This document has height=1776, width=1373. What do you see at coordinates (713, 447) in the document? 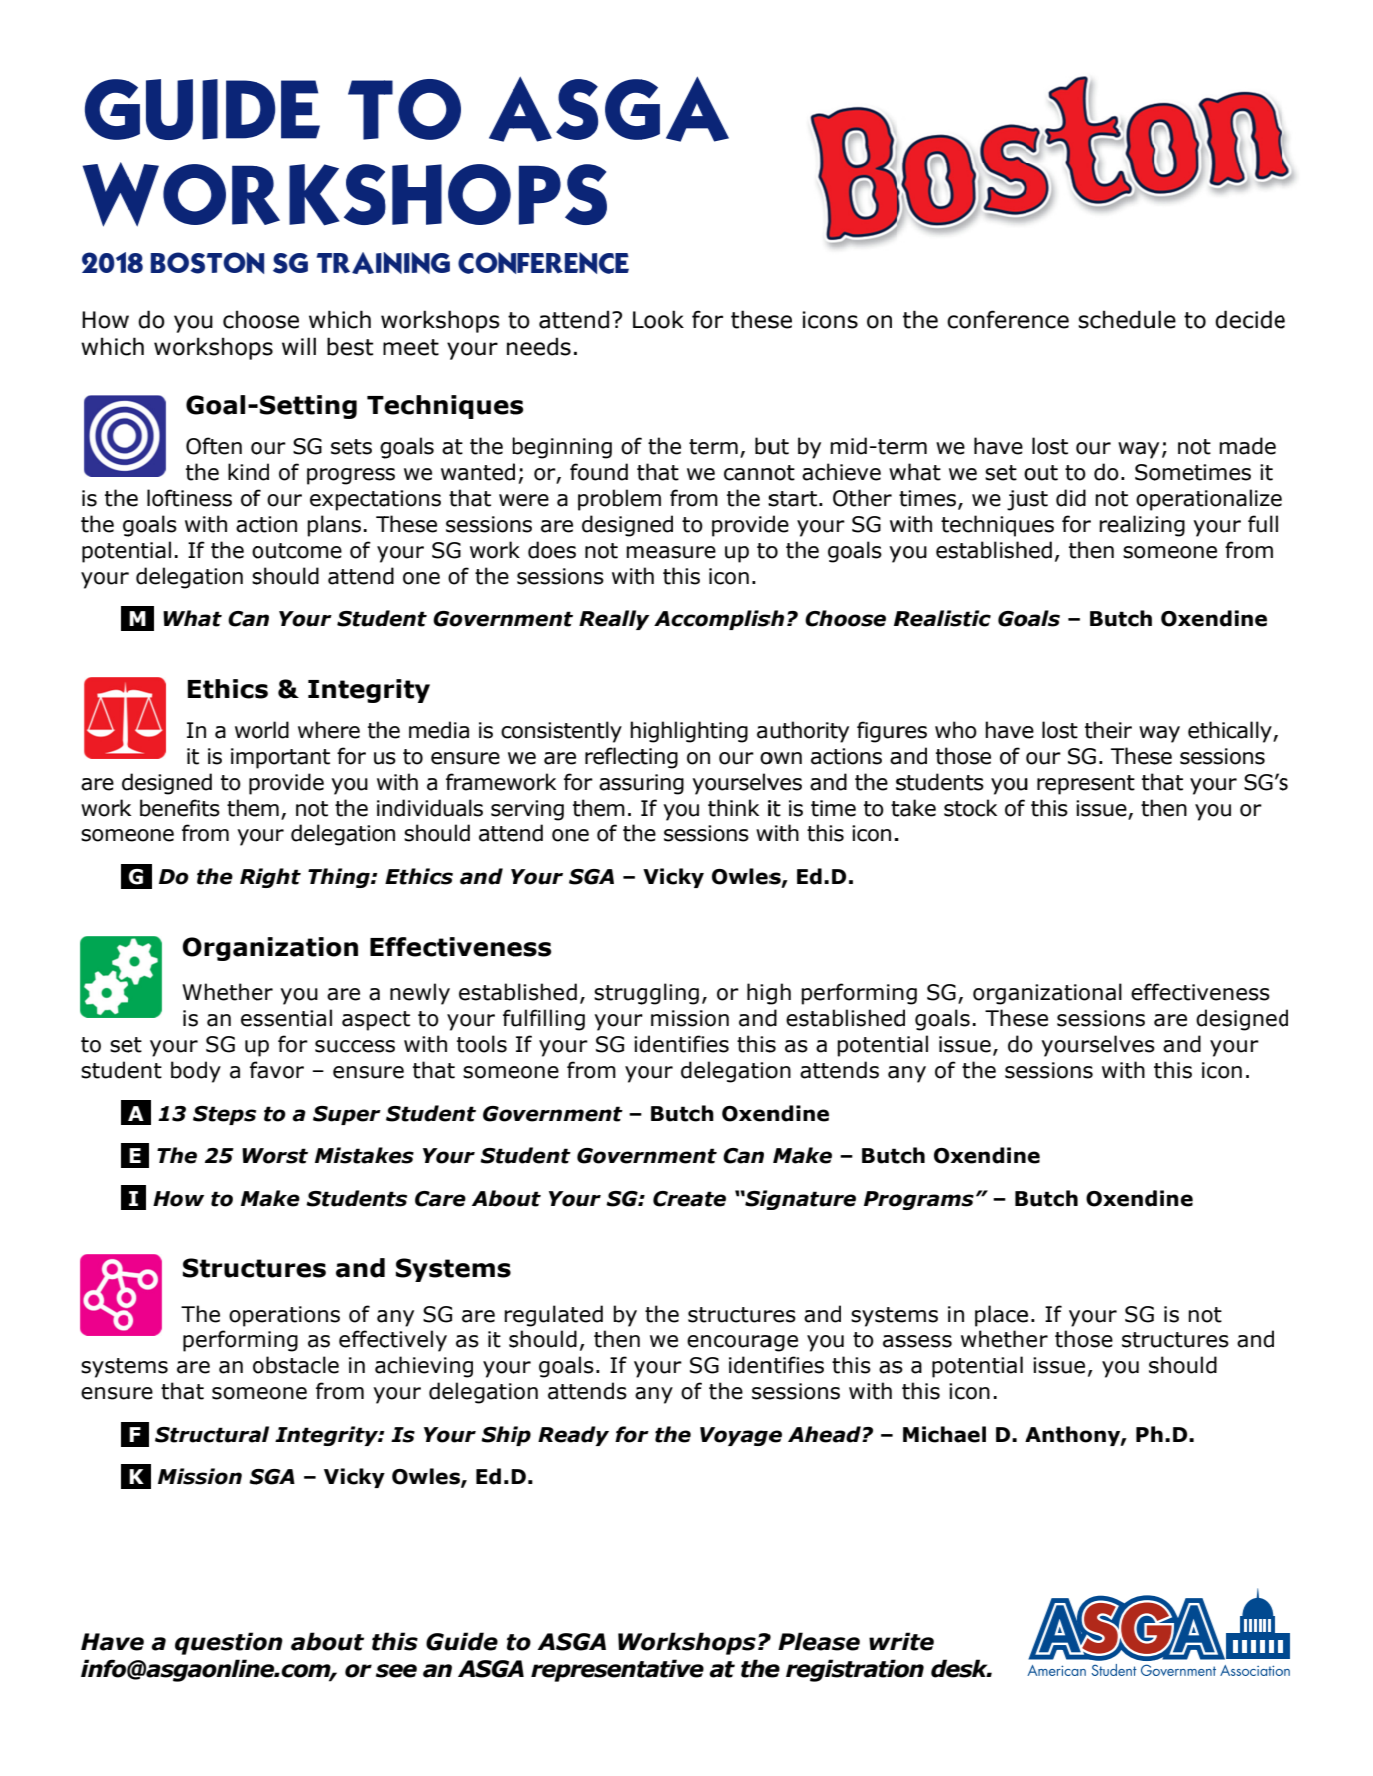
I see `term` at bounding box center [713, 447].
